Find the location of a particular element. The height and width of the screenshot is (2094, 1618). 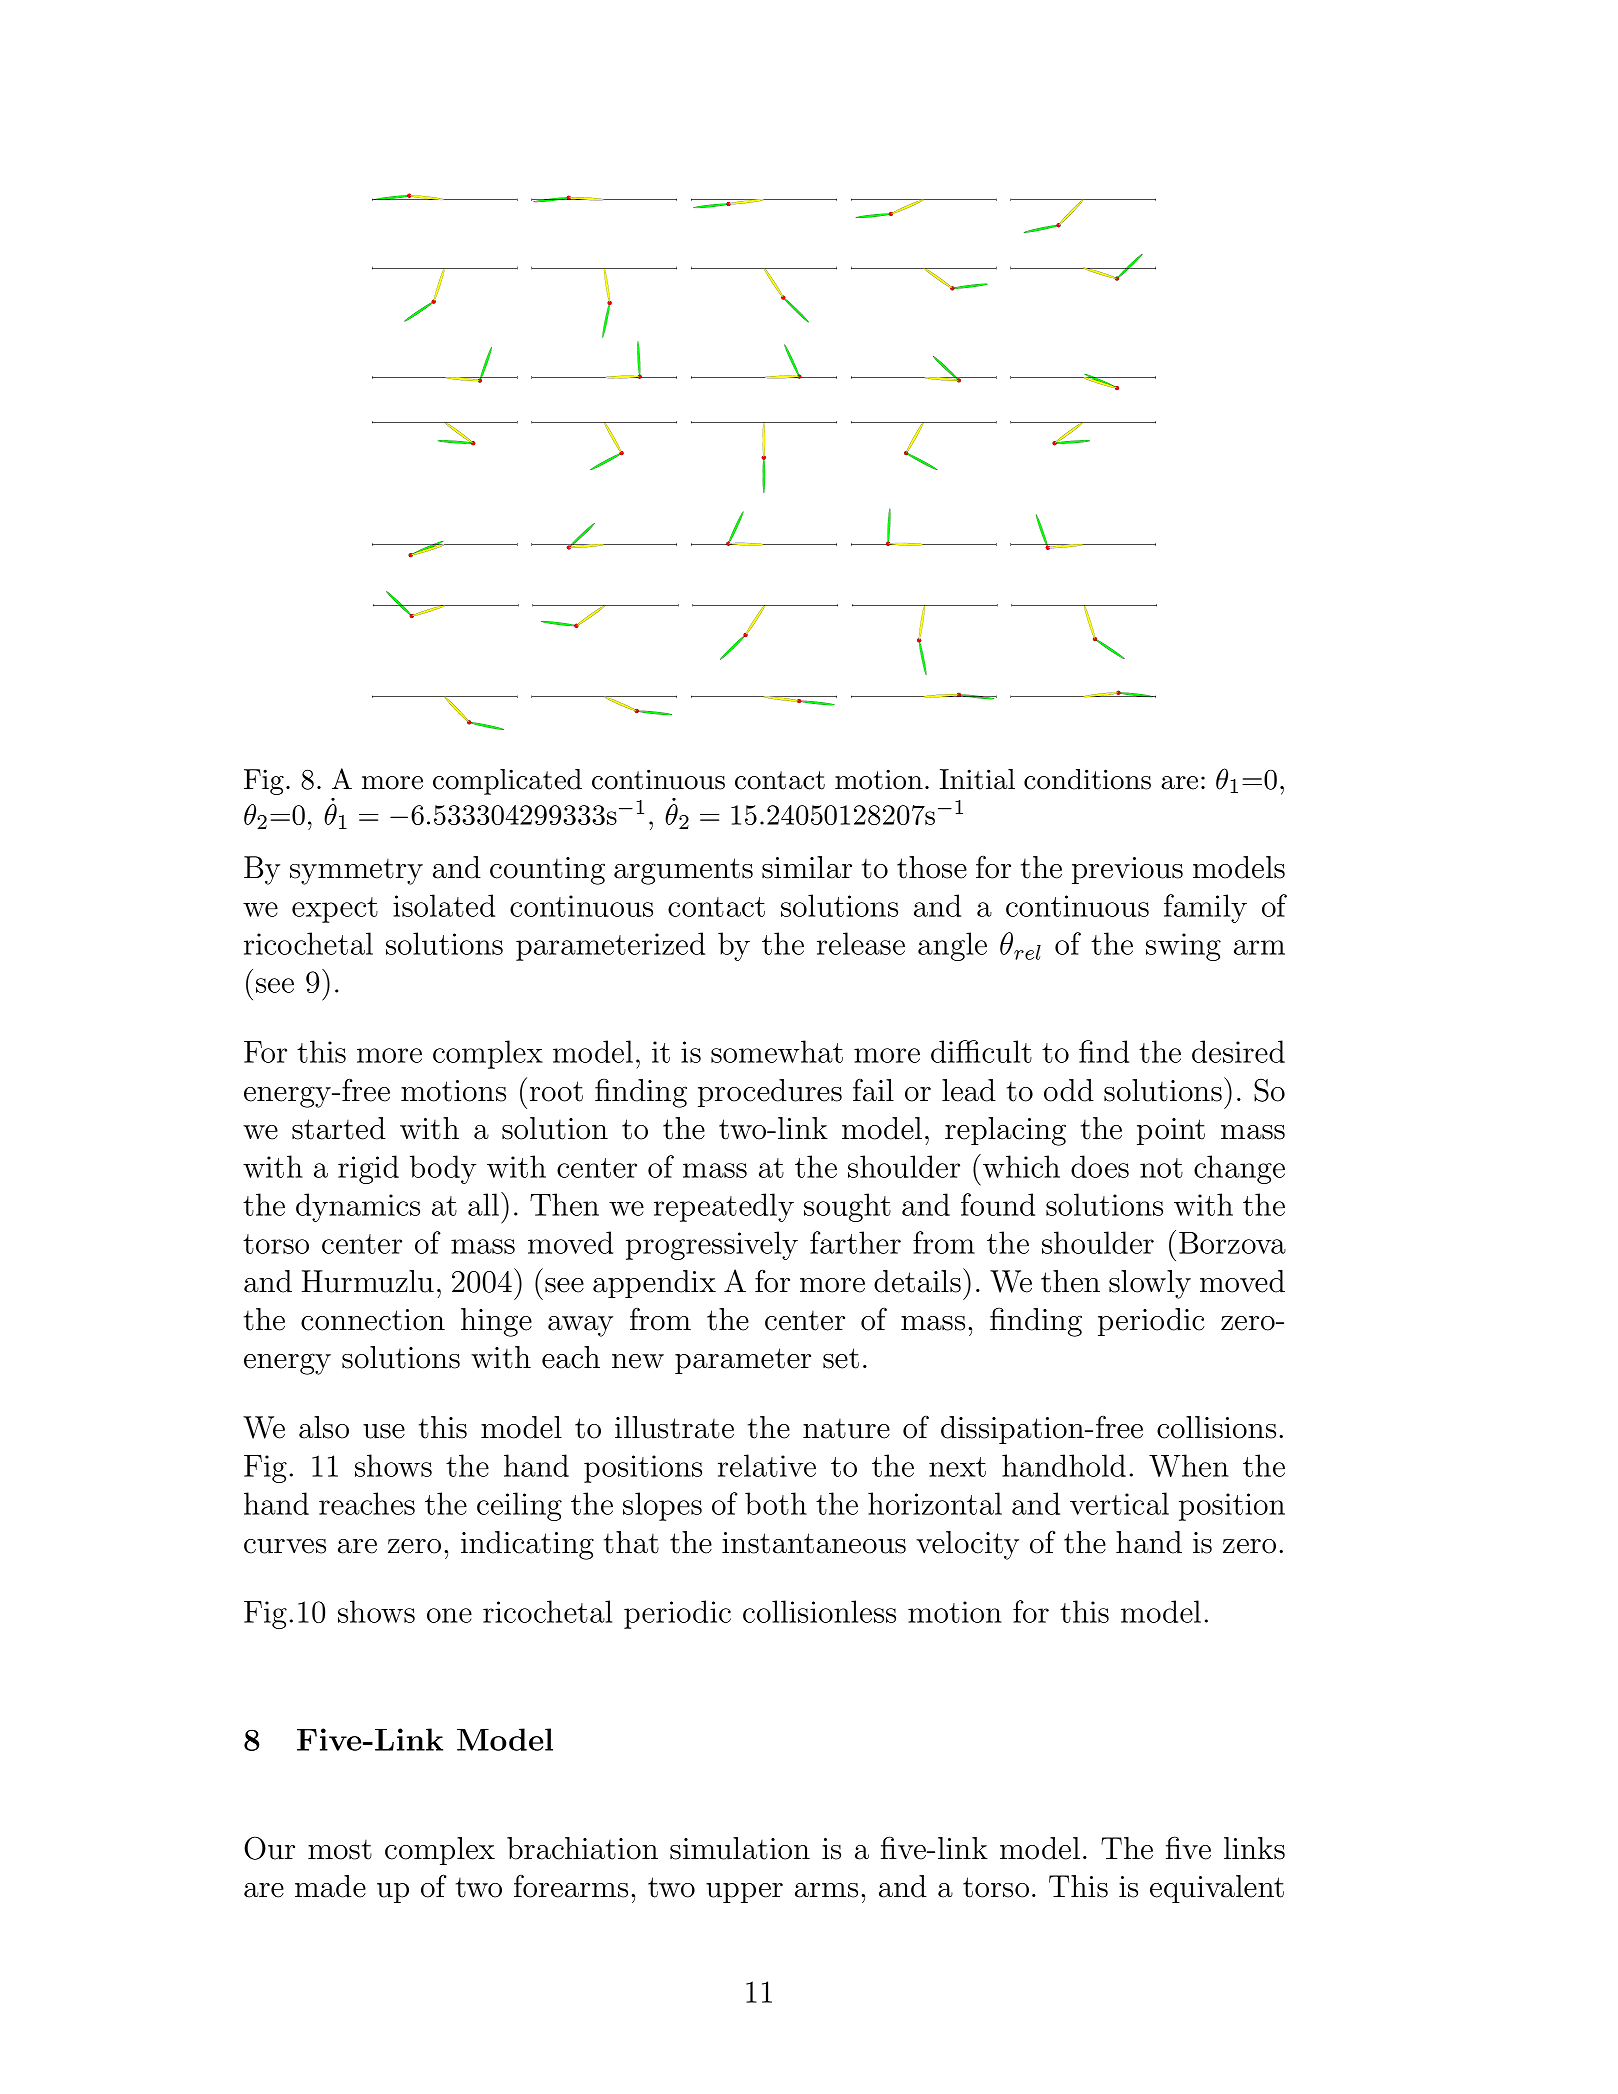

rigid is located at coordinates (368, 1169).
